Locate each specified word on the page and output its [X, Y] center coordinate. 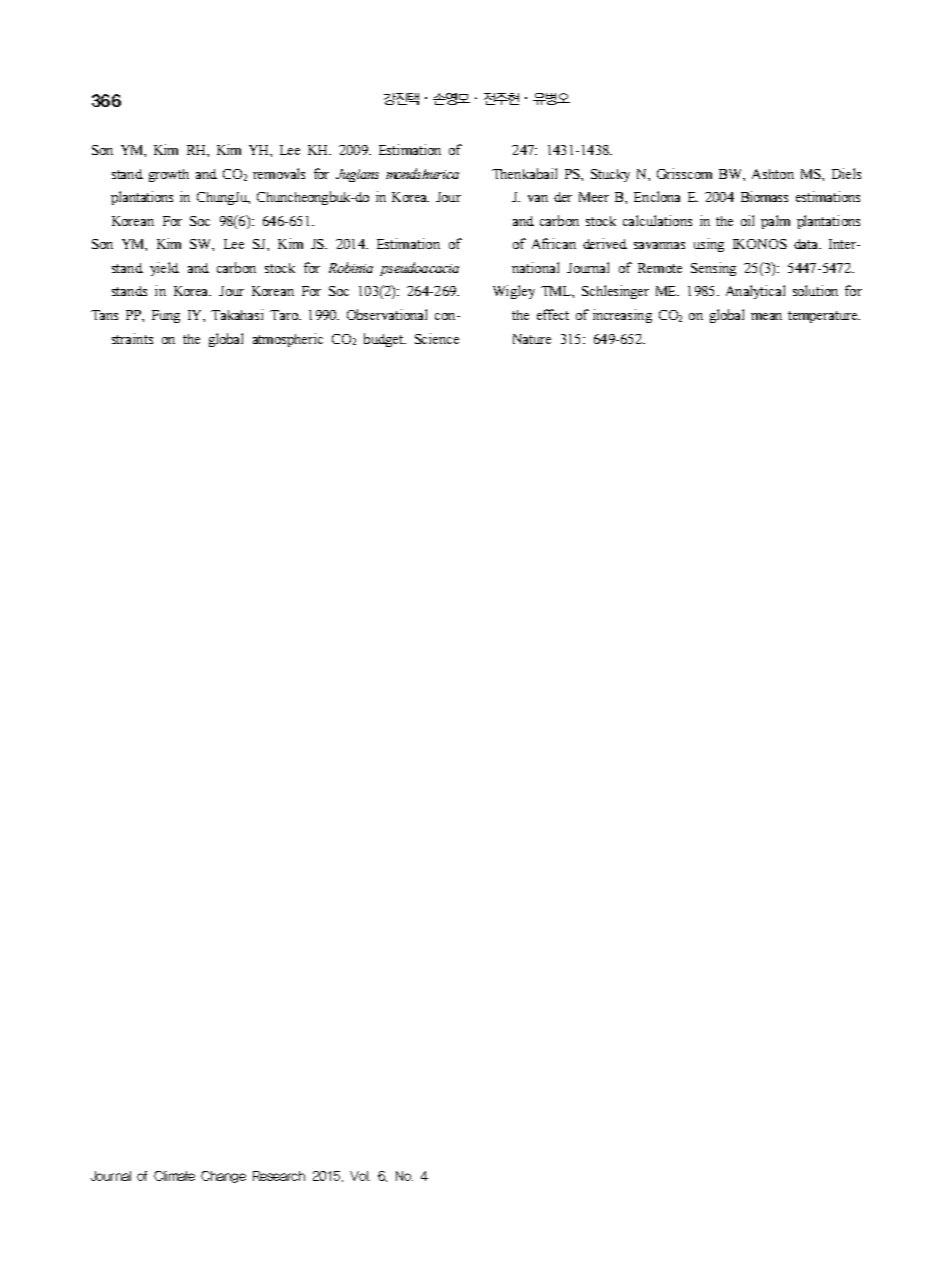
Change [223, 1177]
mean [766, 316]
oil [747, 220]
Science [437, 338]
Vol [360, 1176]
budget [385, 340]
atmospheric [288, 340]
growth [169, 175]
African [554, 243]
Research [279, 1176]
